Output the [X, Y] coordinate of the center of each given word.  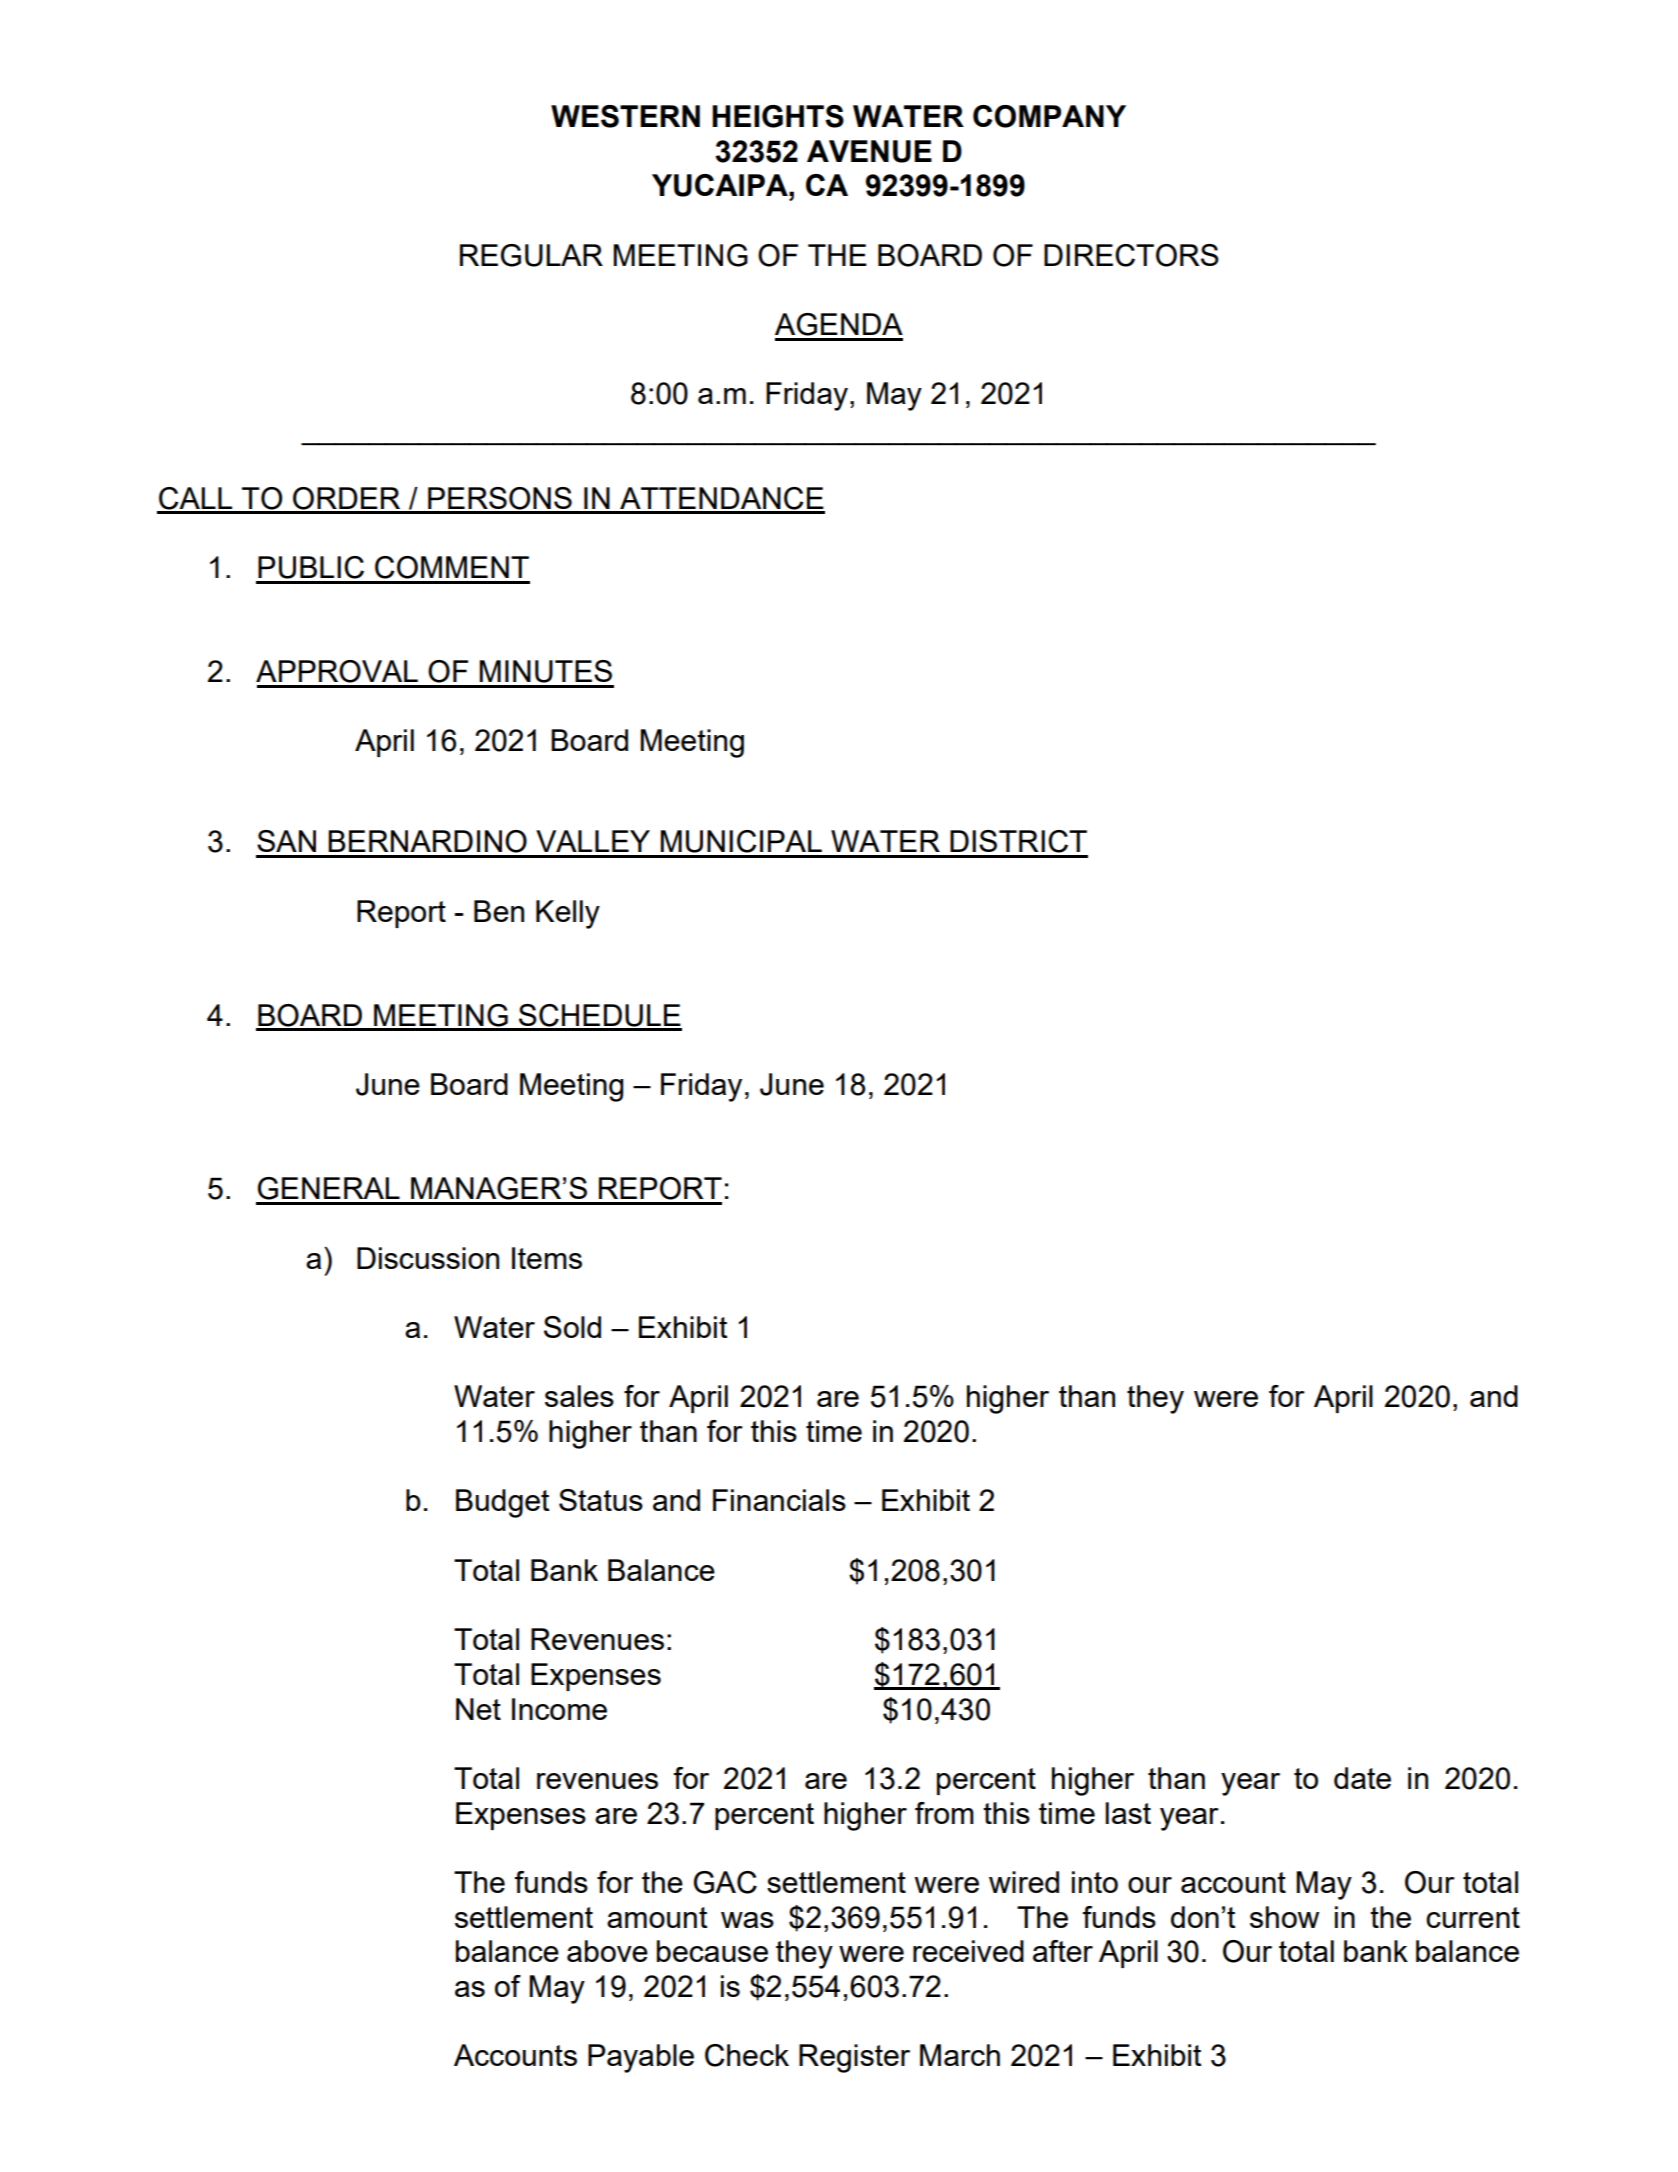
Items [547, 1258]
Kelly [568, 914]
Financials [779, 1500]
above [607, 1951]
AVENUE [869, 151]
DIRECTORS [1131, 255]
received [968, 1951]
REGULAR [531, 255]
